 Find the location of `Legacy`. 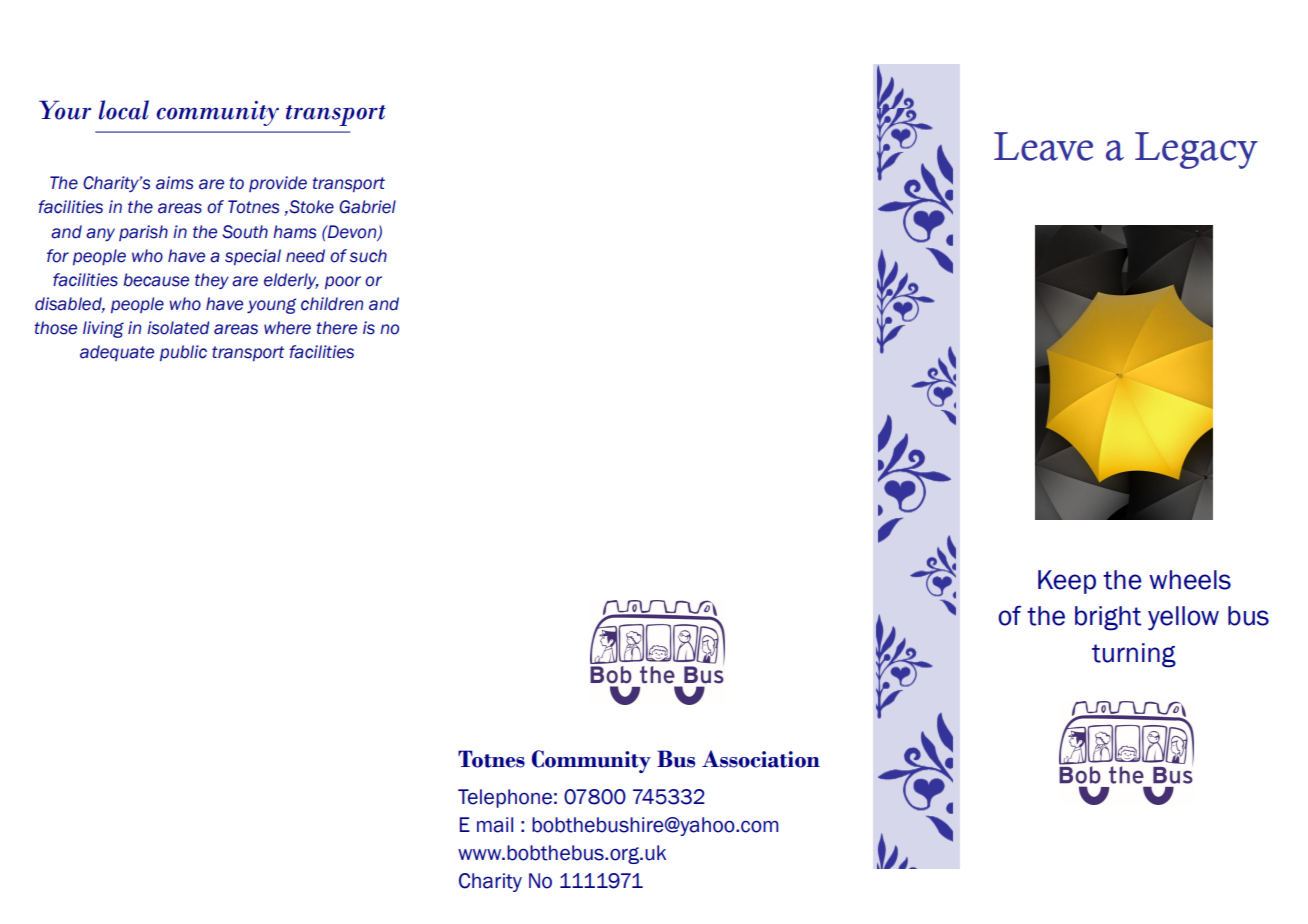

Legacy is located at coordinates (1196, 150).
